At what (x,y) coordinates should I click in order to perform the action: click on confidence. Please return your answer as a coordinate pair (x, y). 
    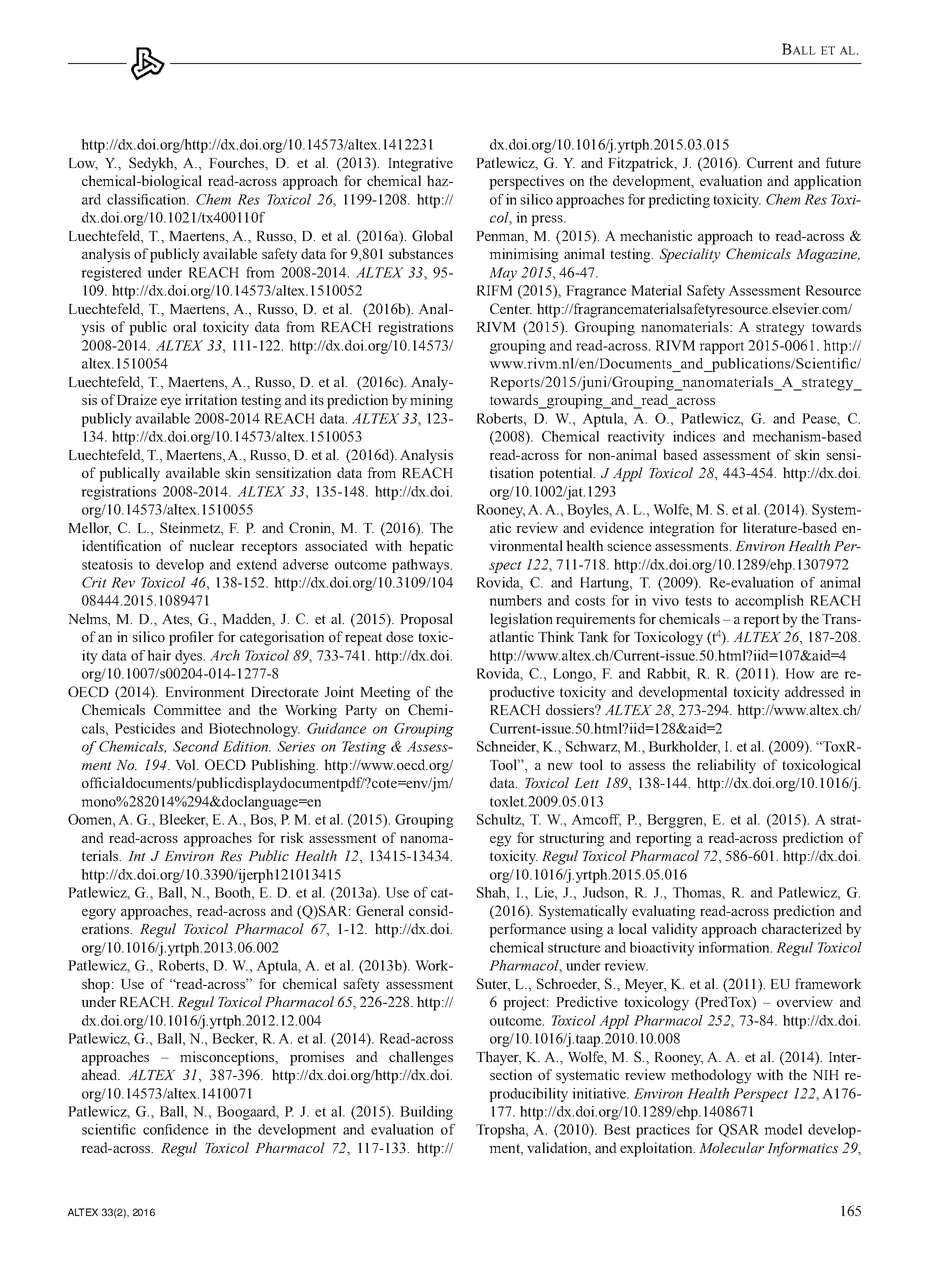
    Looking at the image, I should click on (176, 1129).
